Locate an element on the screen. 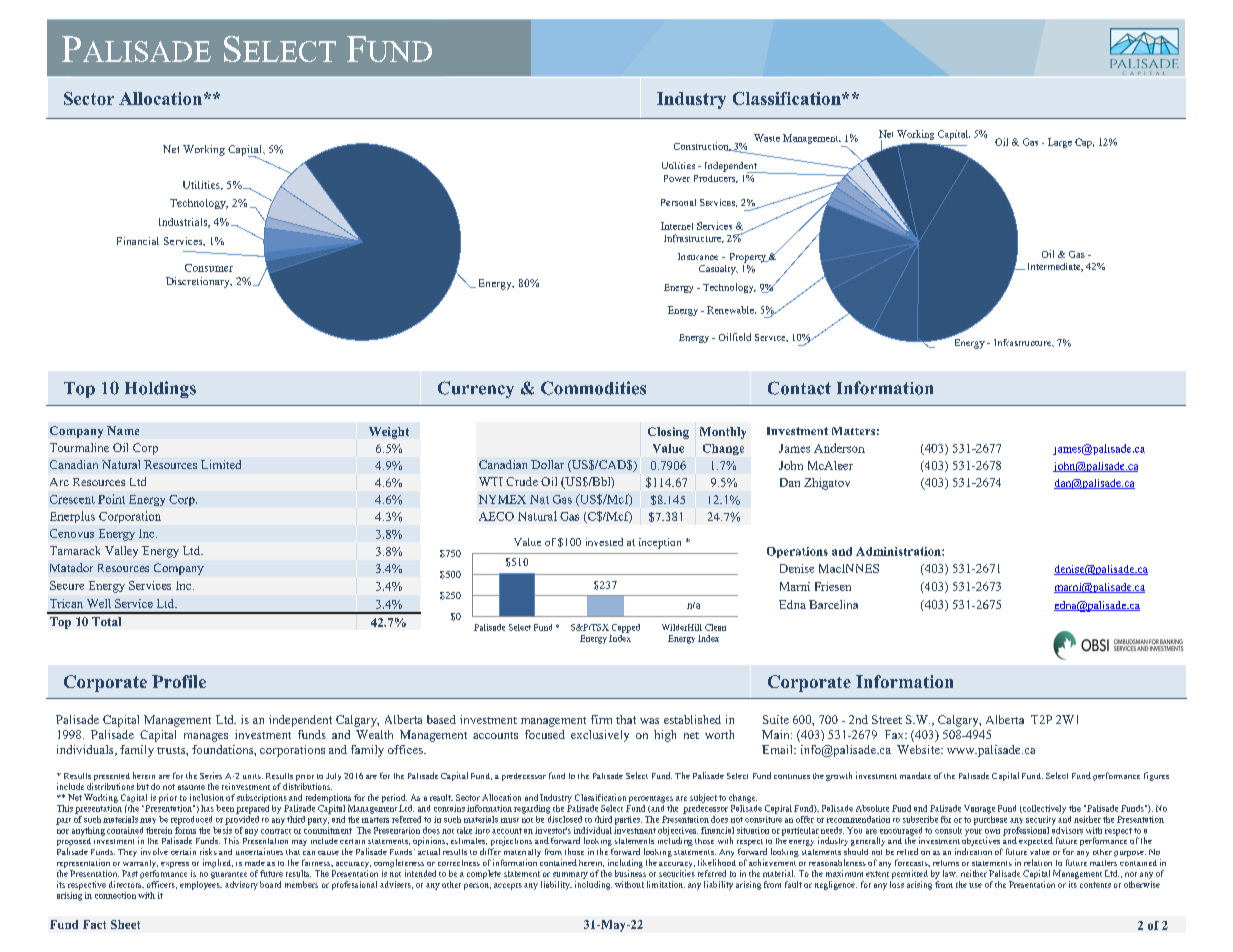 The width and height of the screenshot is (1233, 952). Power is located at coordinates (677, 178).
